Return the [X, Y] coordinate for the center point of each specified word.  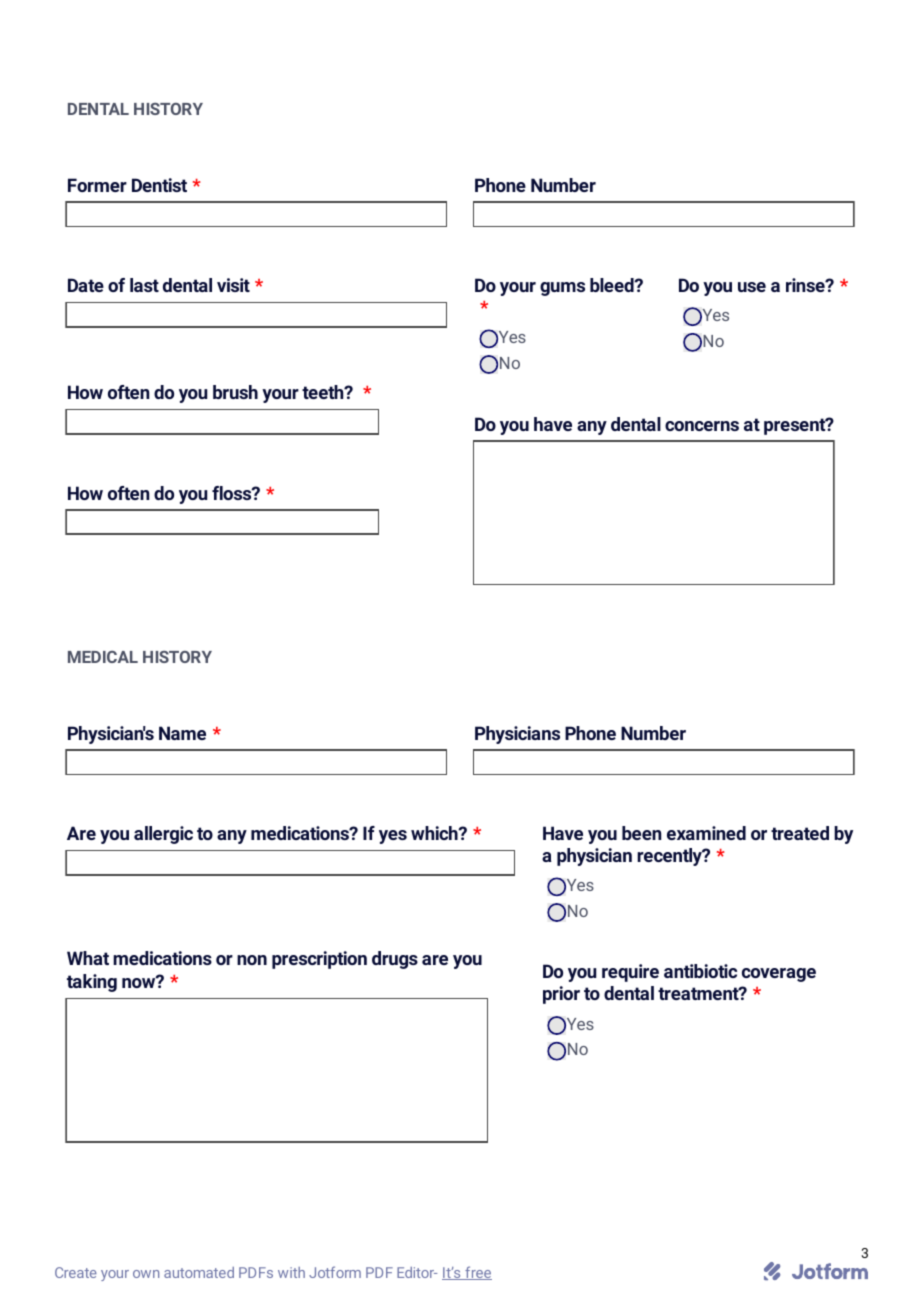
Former [97, 185]
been [641, 833]
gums [562, 289]
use [752, 287]
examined [706, 833]
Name [182, 733]
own [146, 1274]
